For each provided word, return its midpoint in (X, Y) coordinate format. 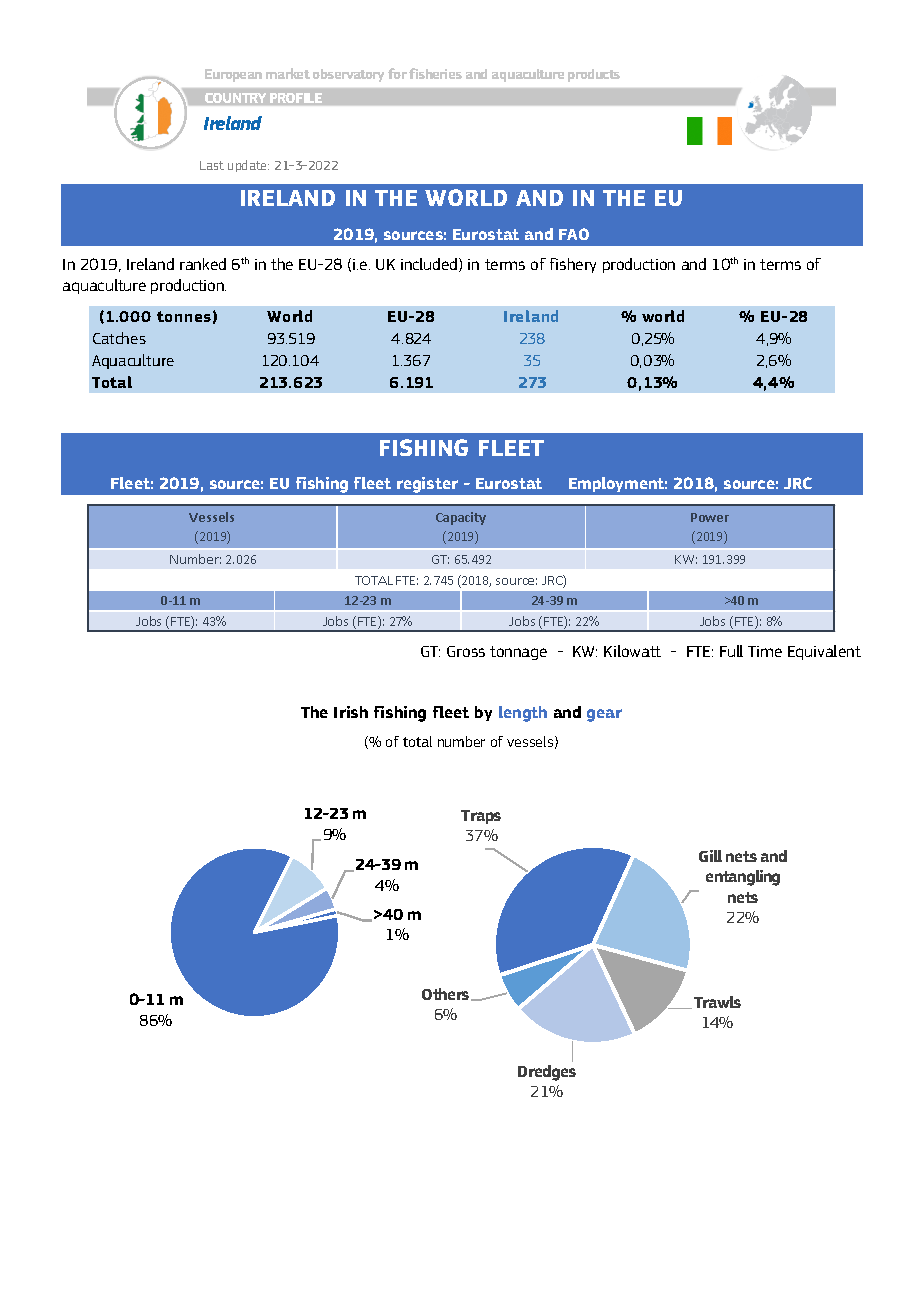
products (594, 75)
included (430, 265)
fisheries (435, 73)
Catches (119, 338)
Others (447, 994)
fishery (573, 265)
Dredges (547, 1073)
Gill (710, 856)
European (233, 75)
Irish (351, 712)
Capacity (461, 518)
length (523, 714)
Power (710, 517)
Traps (481, 817)
